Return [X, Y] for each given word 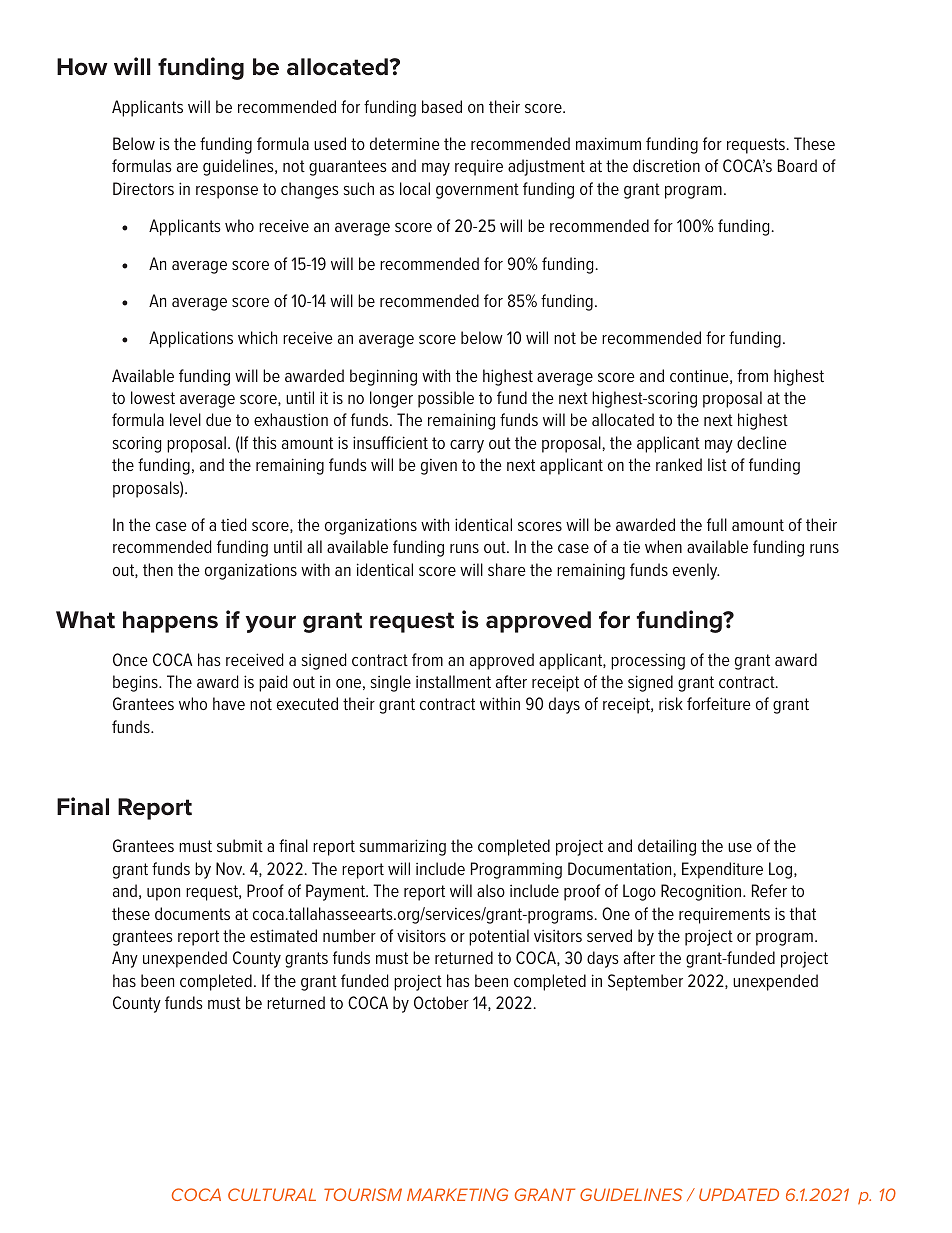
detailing [667, 847]
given [439, 467]
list [717, 464]
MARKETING [457, 1194]
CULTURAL [272, 1194]
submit [240, 845]
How [82, 67]
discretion [666, 165]
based [442, 106]
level [185, 419]
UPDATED [739, 1194]
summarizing [403, 847]
